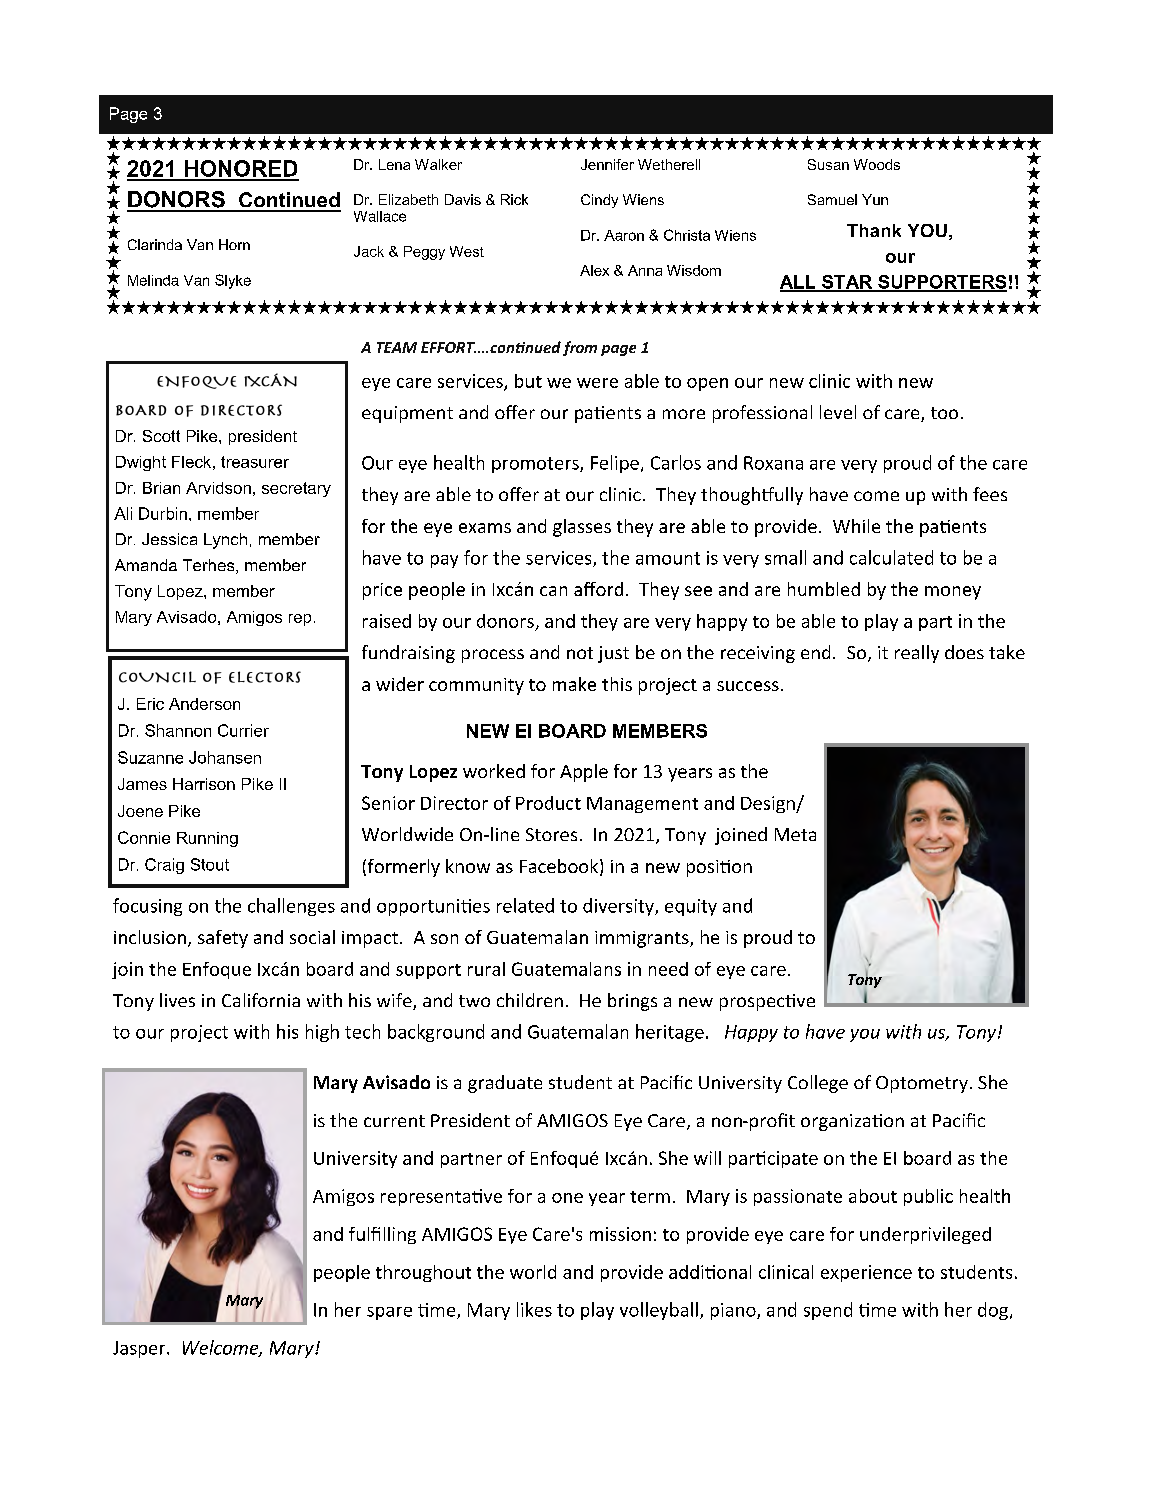  What do you see at coordinates (261, 1000) in the screenshot?
I see `California` at bounding box center [261, 1000].
